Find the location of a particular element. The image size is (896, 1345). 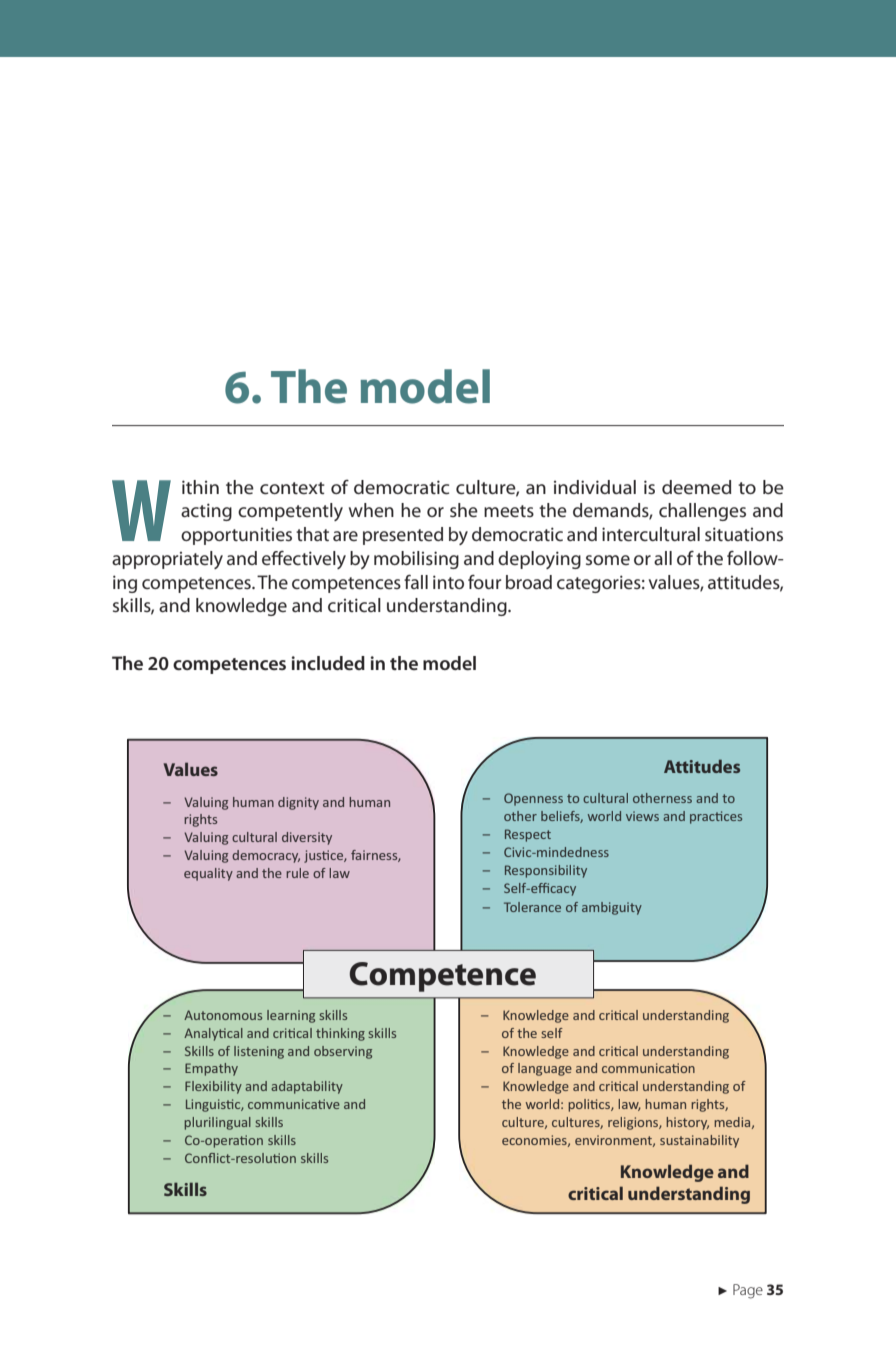

views is located at coordinates (642, 816).
